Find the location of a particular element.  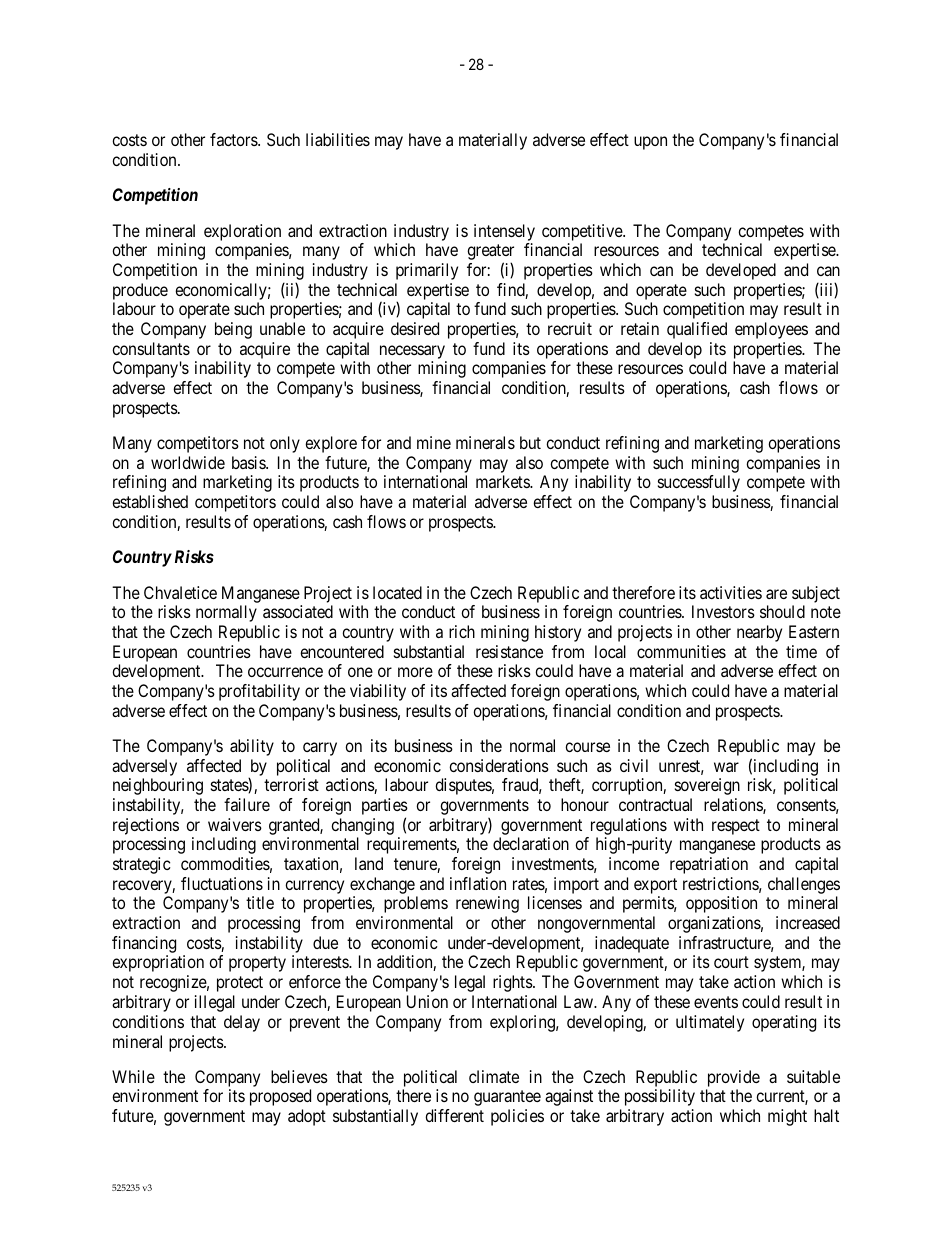

upon is located at coordinates (650, 143).
